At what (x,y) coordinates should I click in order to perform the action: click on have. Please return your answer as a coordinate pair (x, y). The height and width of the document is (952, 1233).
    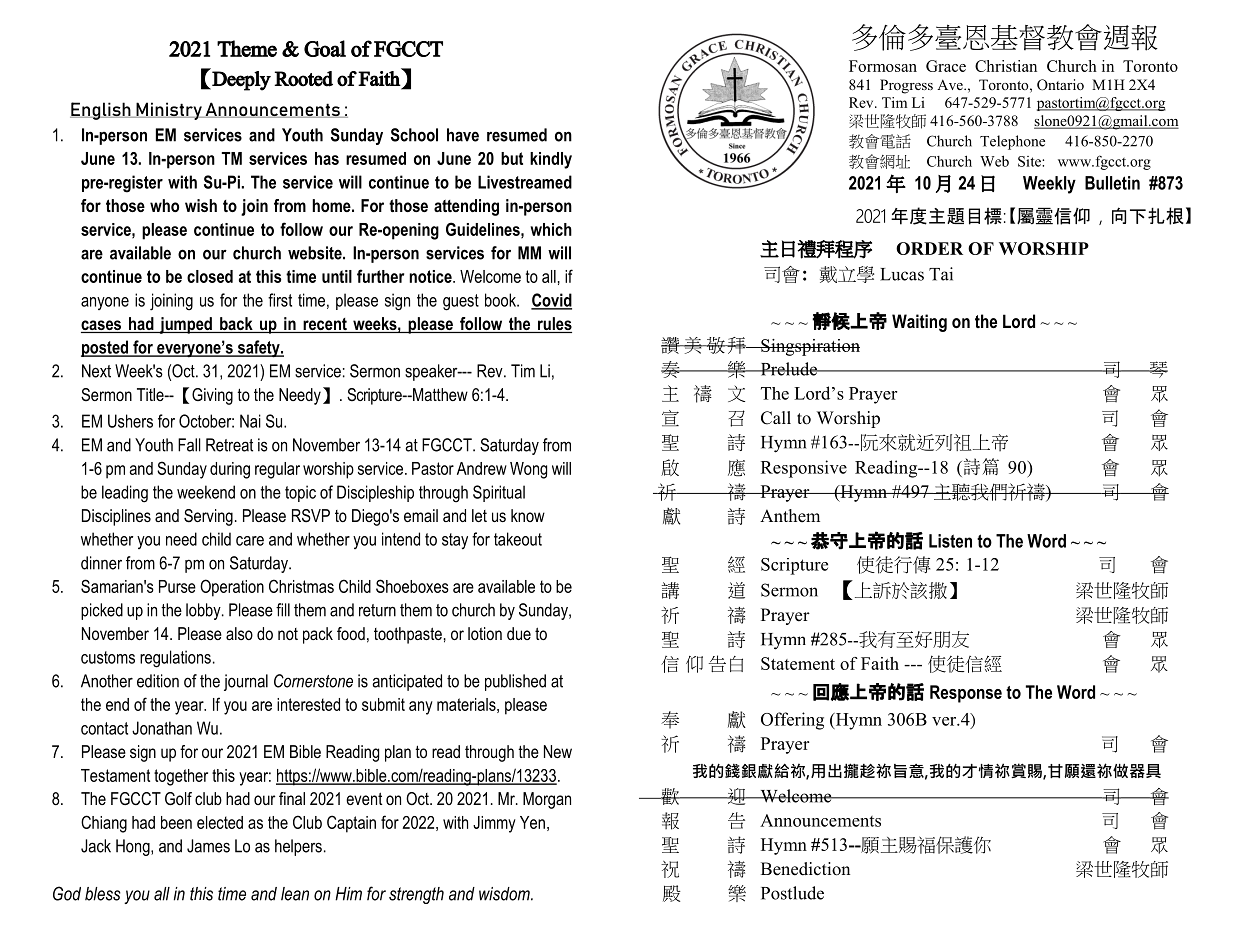
    Looking at the image, I should click on (463, 135).
